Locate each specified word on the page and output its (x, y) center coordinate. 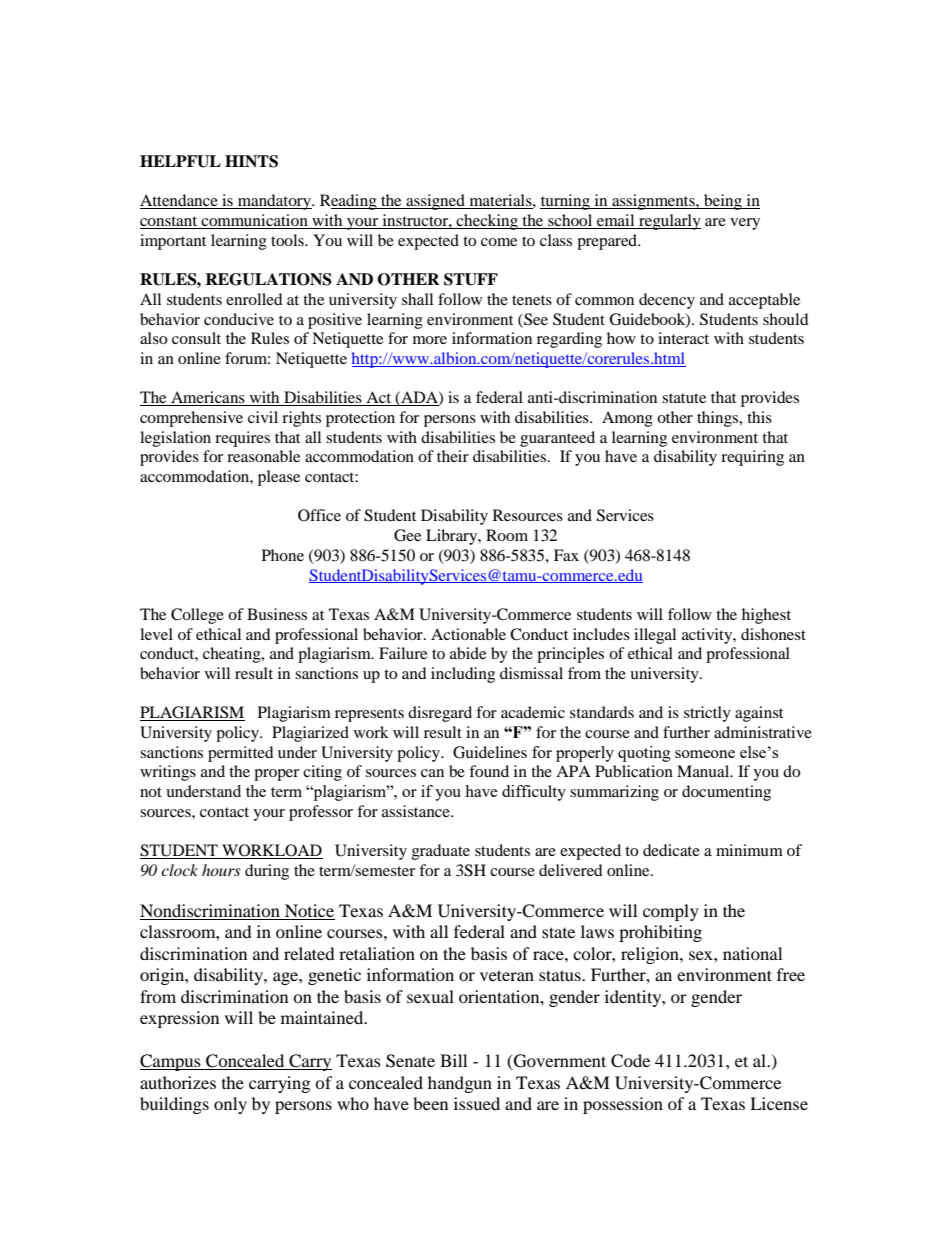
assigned (435, 202)
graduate (441, 852)
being (723, 202)
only (230, 1105)
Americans (208, 398)
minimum (749, 850)
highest (766, 616)
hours (221, 870)
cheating (233, 655)
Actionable (468, 634)
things (719, 419)
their (453, 456)
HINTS (251, 161)
